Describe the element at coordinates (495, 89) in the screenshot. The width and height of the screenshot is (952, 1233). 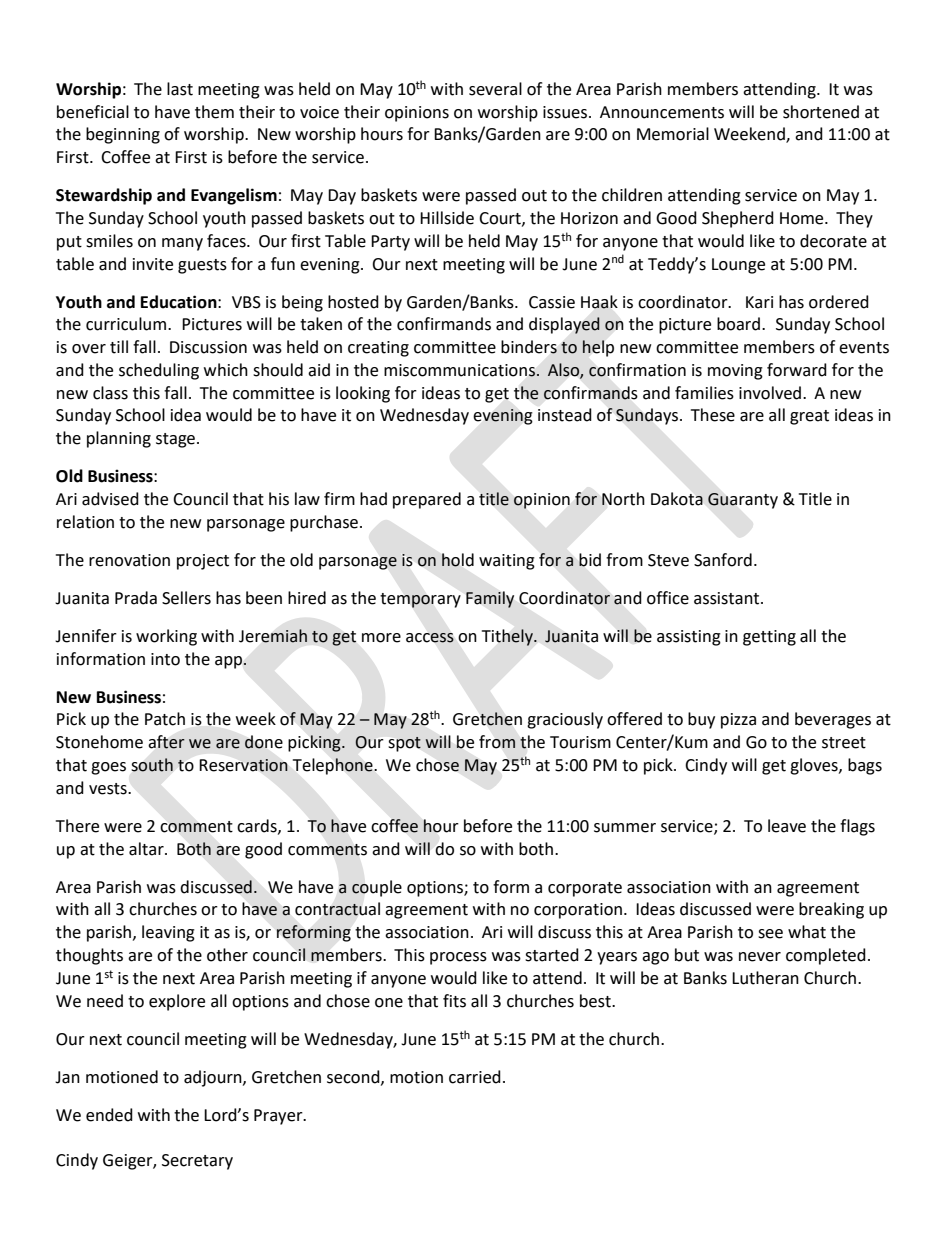
I see `several` at that location.
